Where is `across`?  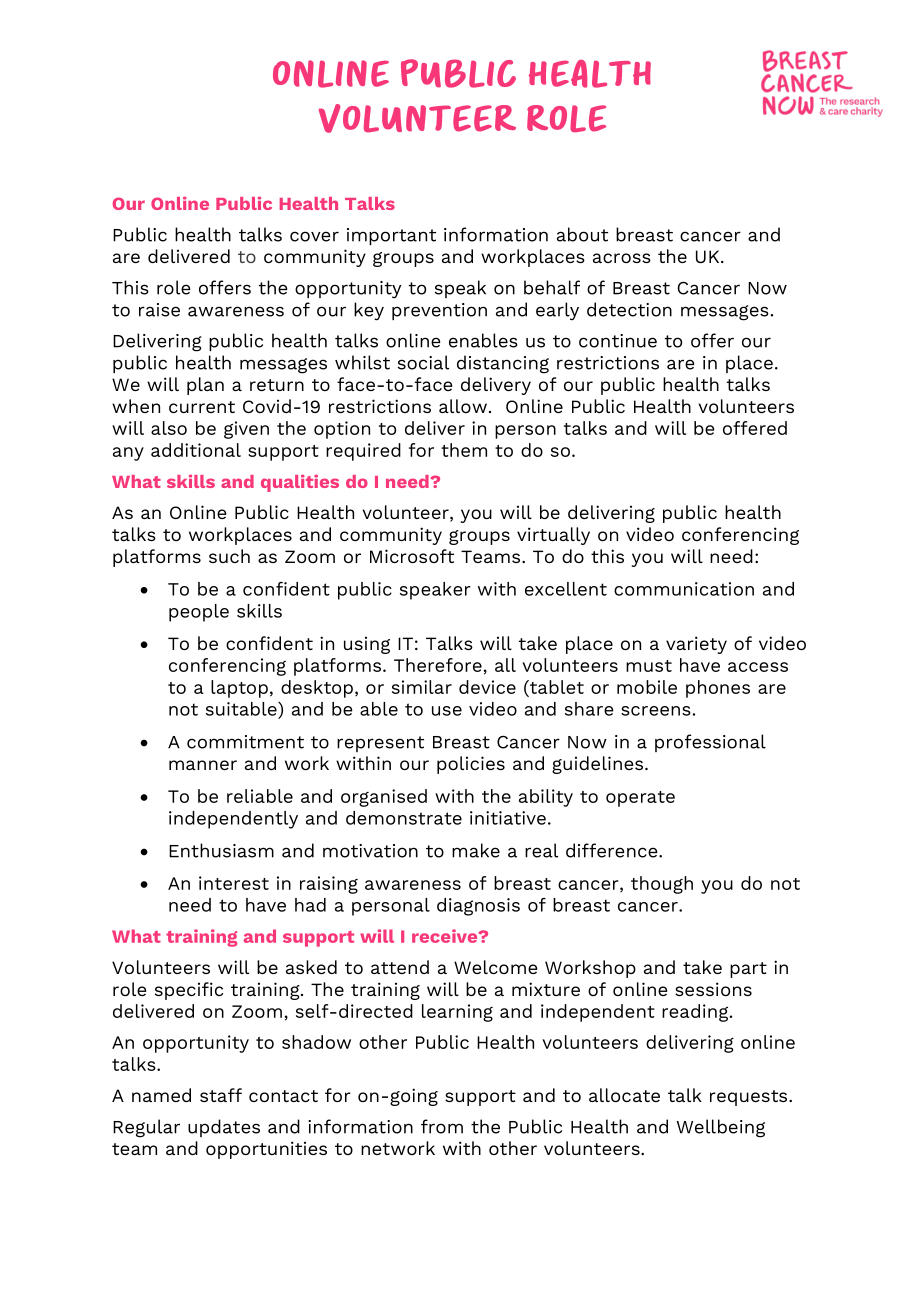 across is located at coordinates (622, 258).
